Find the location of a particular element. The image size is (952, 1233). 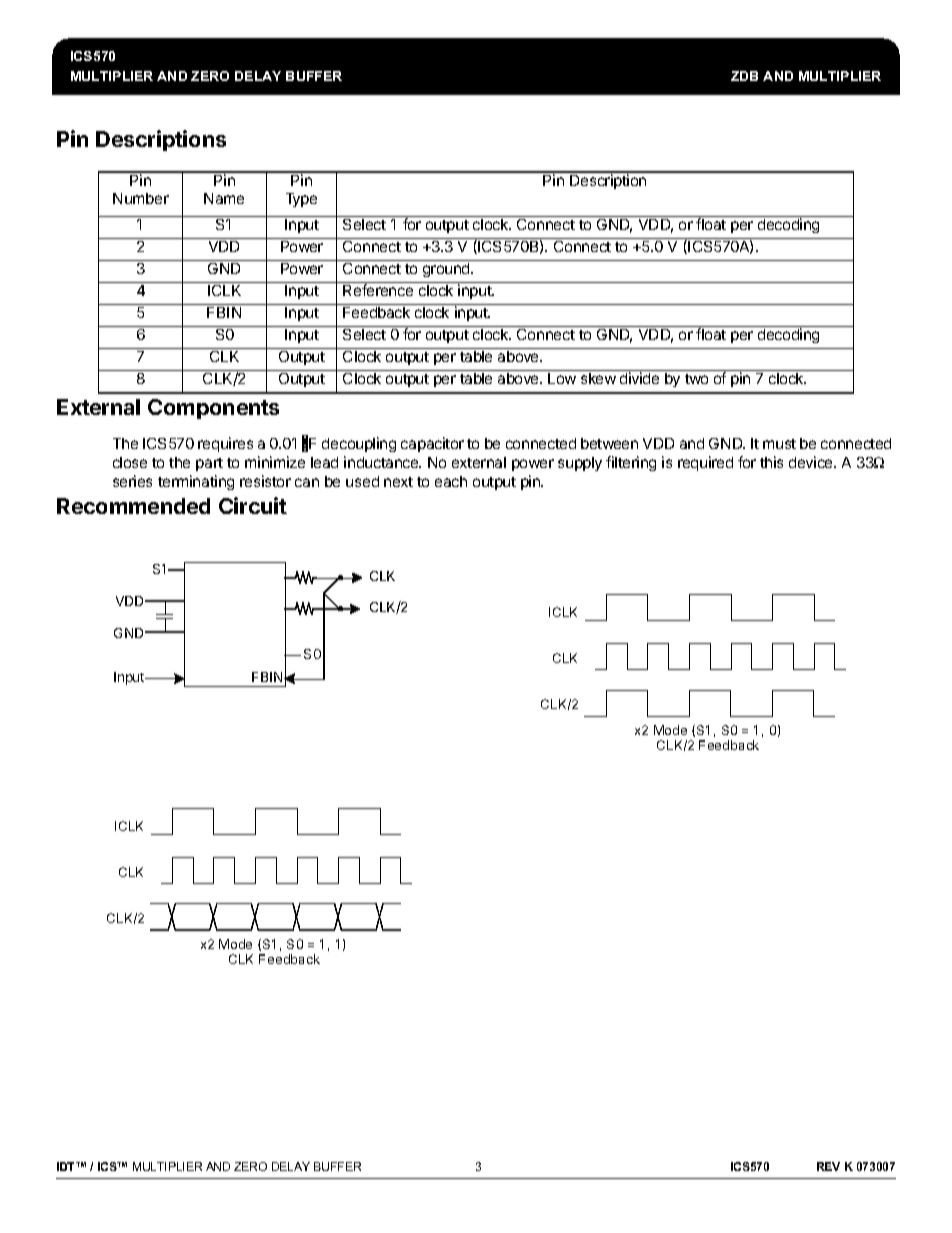

two is located at coordinates (696, 379).
